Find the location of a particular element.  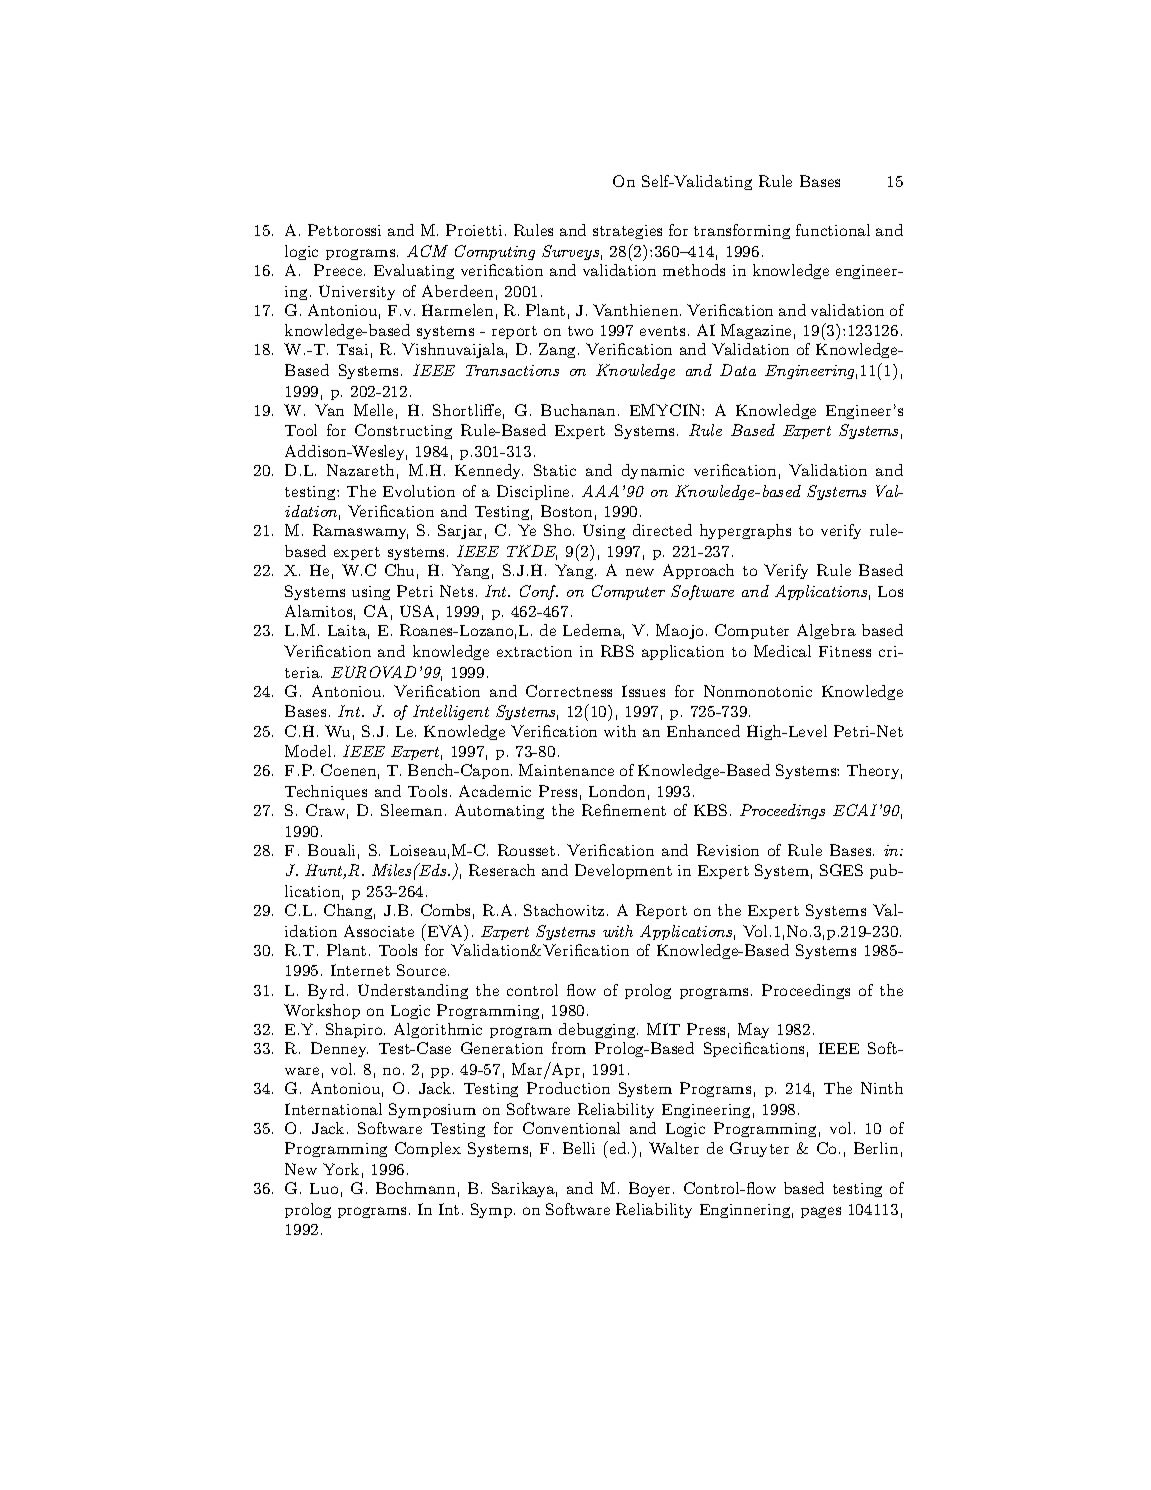

Belli is located at coordinates (579, 1148).
